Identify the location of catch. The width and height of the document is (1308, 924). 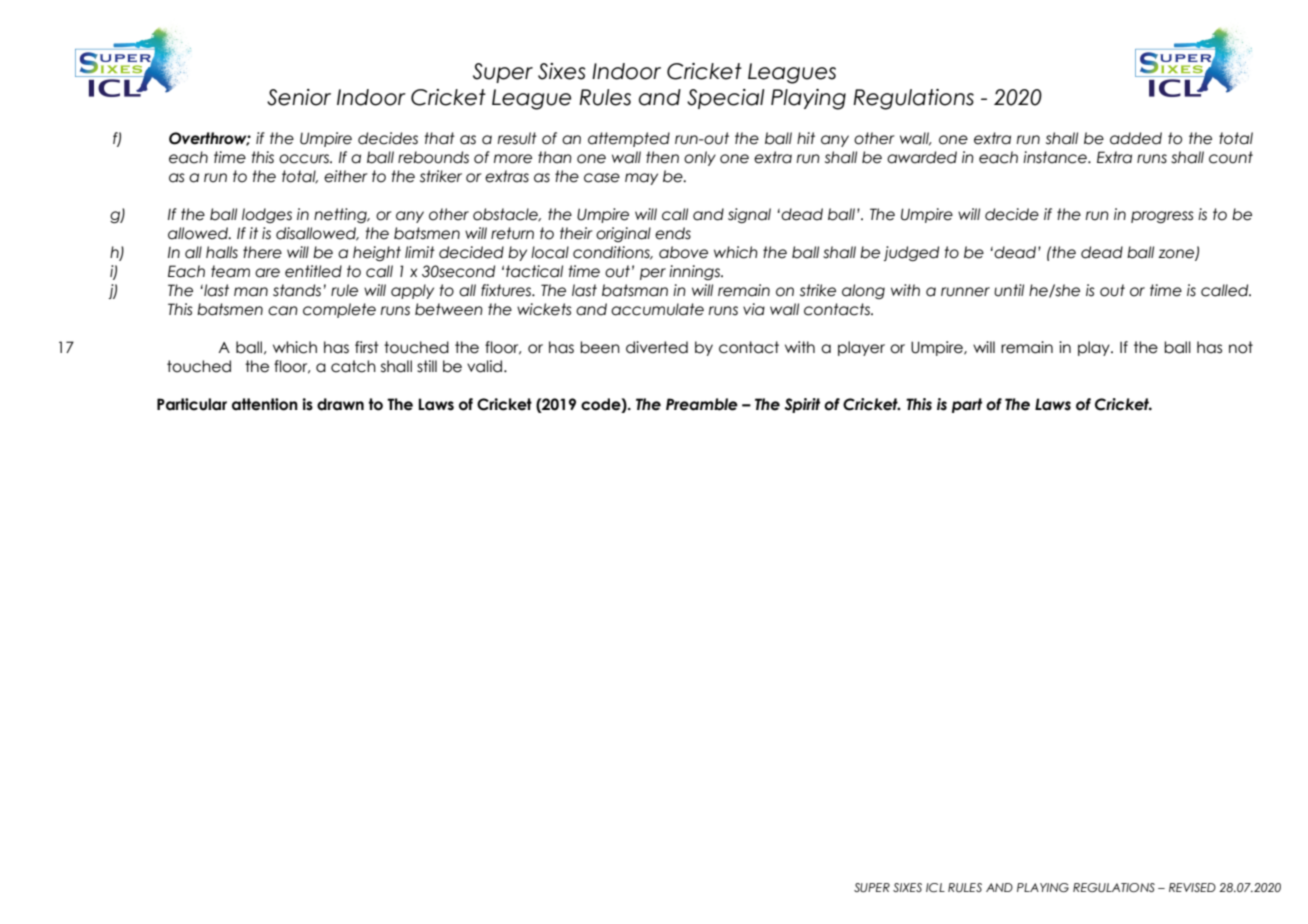
(353, 366).
